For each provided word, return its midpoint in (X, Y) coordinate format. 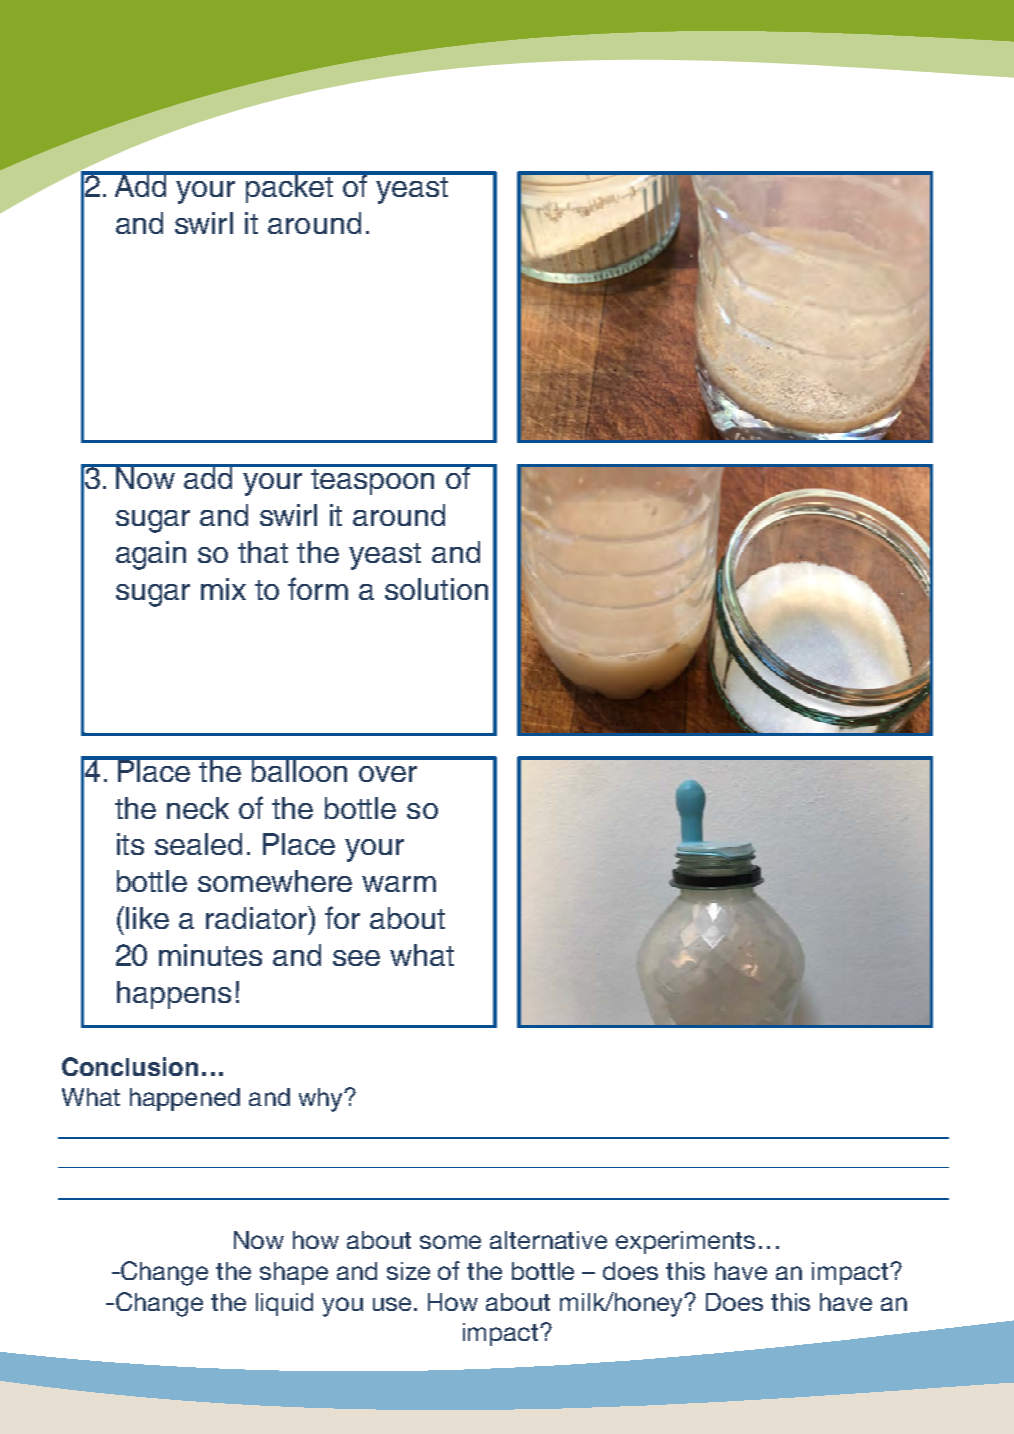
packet (290, 187)
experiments (685, 1242)
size (408, 1271)
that (263, 552)
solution (436, 589)
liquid (284, 1304)
